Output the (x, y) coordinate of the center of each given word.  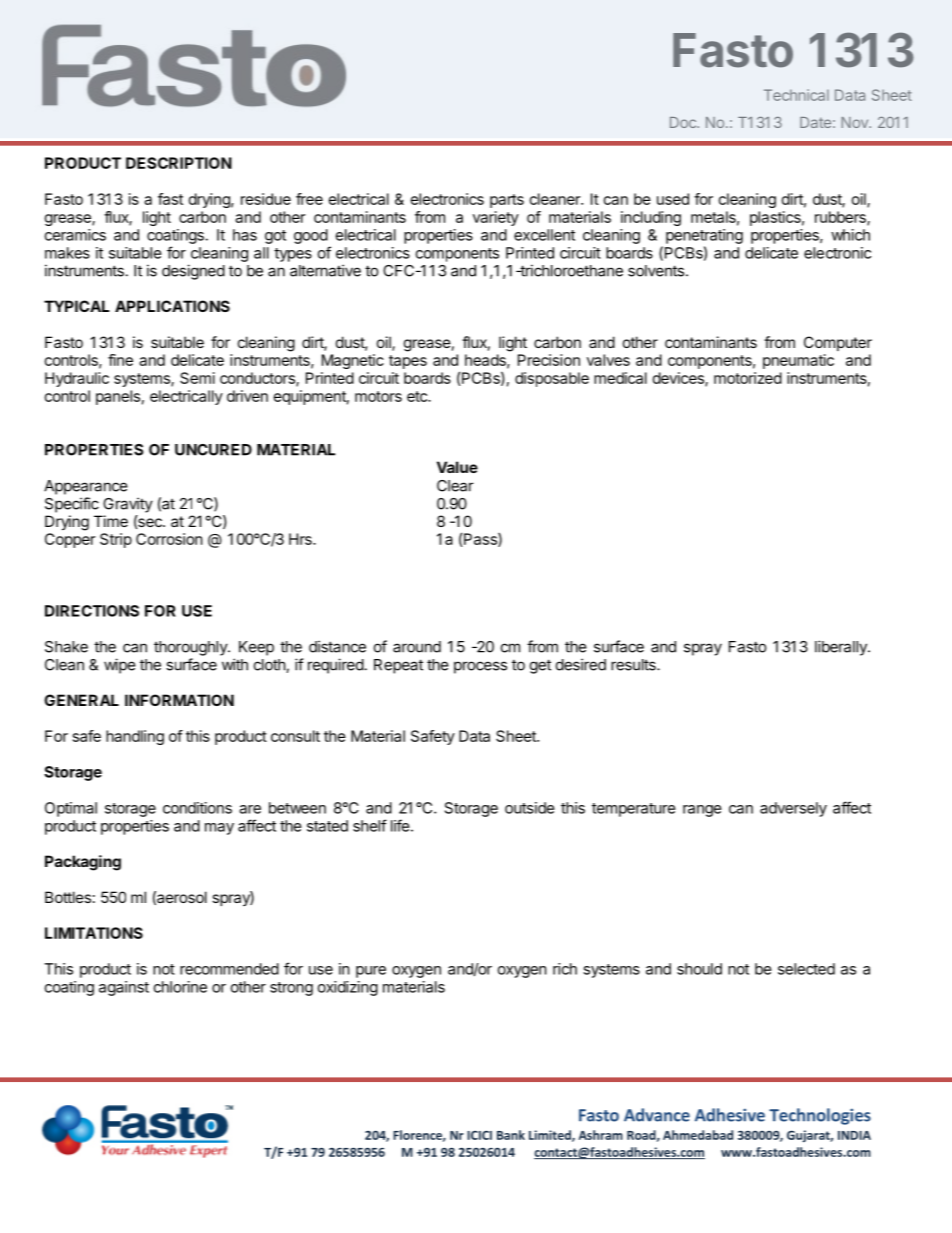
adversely (793, 809)
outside (530, 808)
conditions (197, 808)
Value (457, 467)
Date (815, 122)
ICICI (479, 1135)
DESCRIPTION (179, 163)
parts (507, 201)
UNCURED (213, 450)
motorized (748, 378)
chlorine (180, 987)
